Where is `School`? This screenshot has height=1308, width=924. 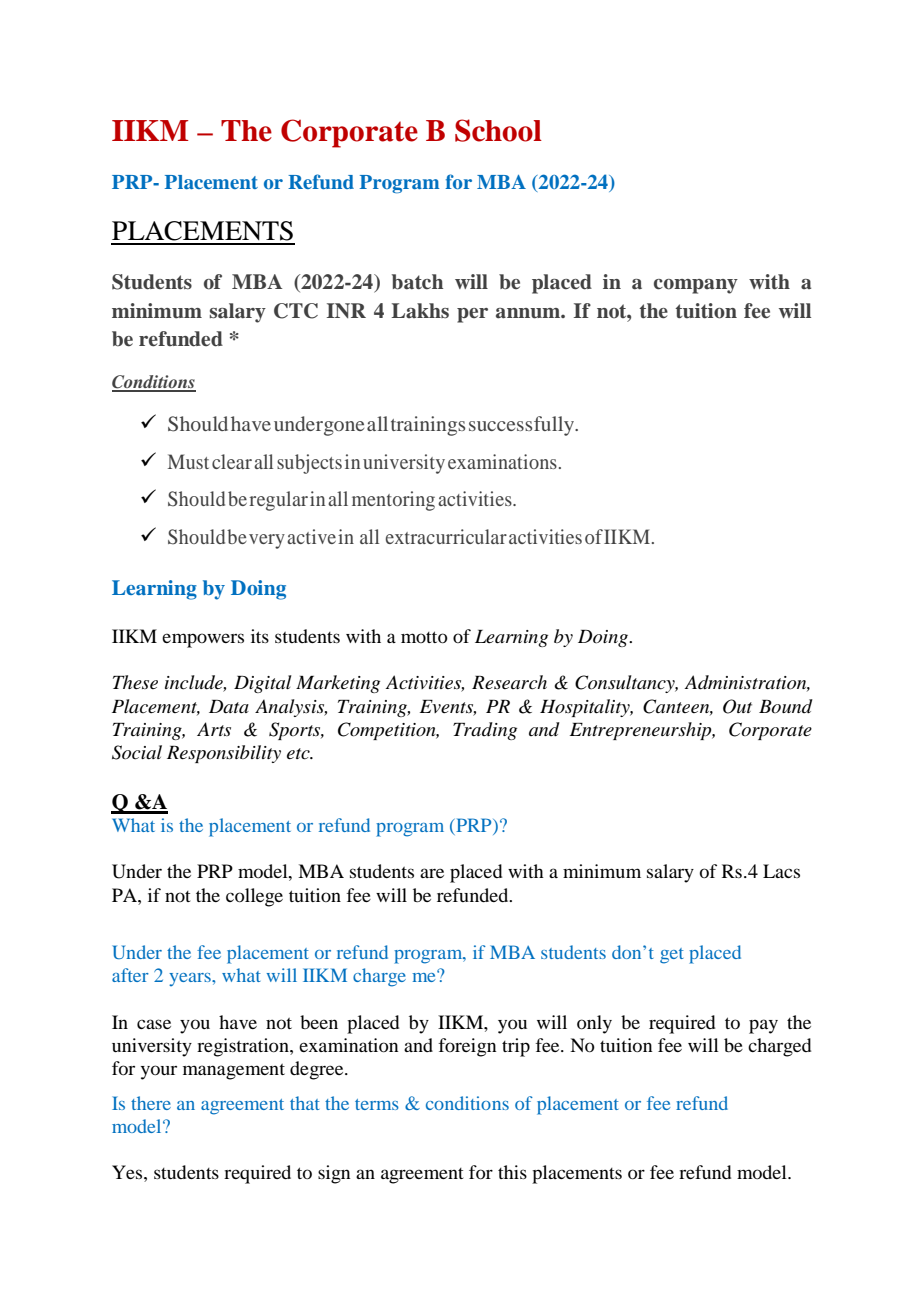
School is located at coordinates (498, 130).
